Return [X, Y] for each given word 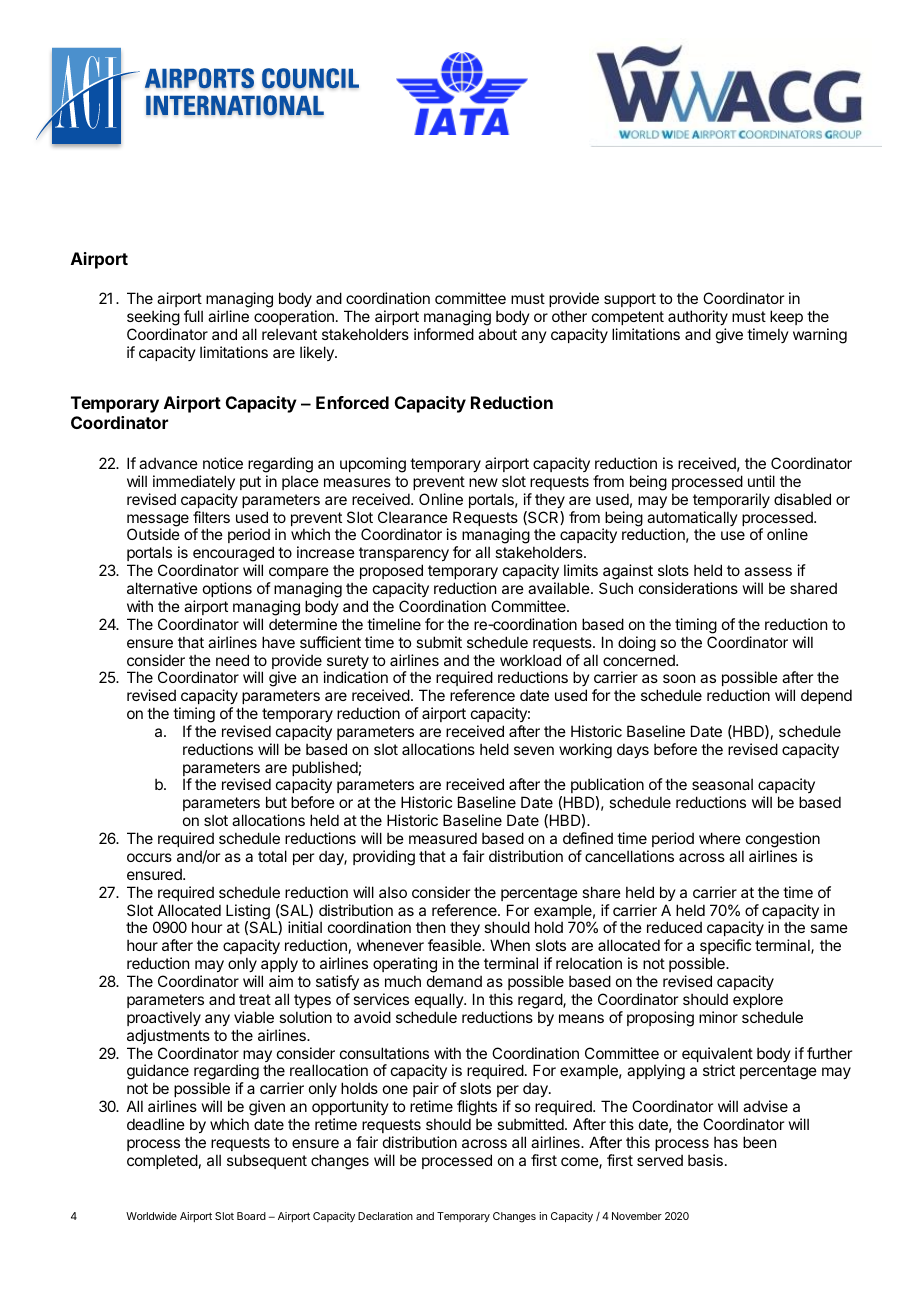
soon [679, 678]
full [193, 316]
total [272, 856]
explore [758, 1000]
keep [786, 319]
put [250, 483]
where [720, 838]
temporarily [731, 500]
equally [440, 1000]
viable [254, 1017]
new [483, 482]
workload [530, 660]
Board [251, 1216]
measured [443, 838]
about [497, 334]
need [232, 660]
